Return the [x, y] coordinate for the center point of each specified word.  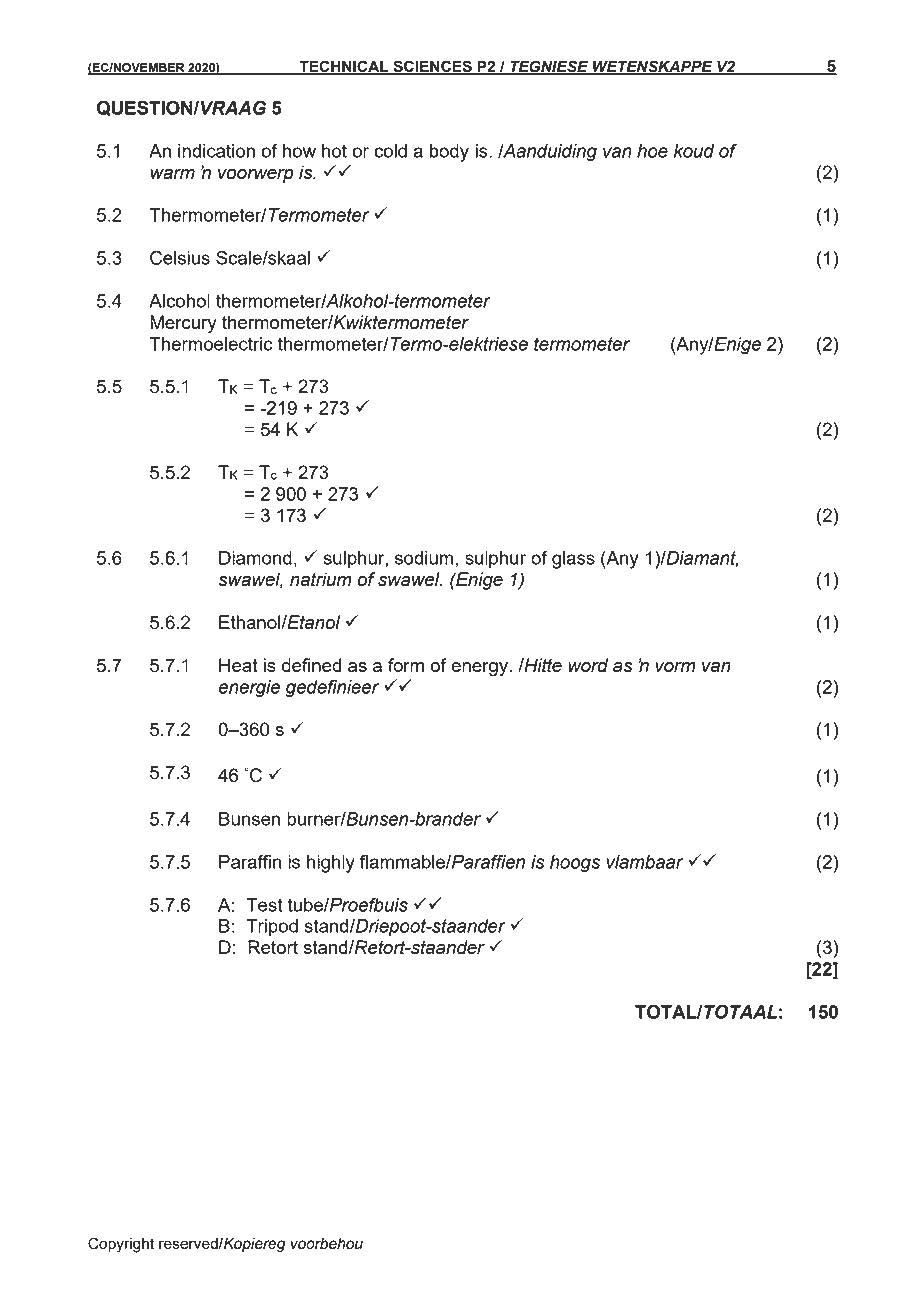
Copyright [121, 1245]
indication [216, 151]
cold [390, 151]
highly [331, 864]
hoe [652, 151]
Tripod [272, 928]
